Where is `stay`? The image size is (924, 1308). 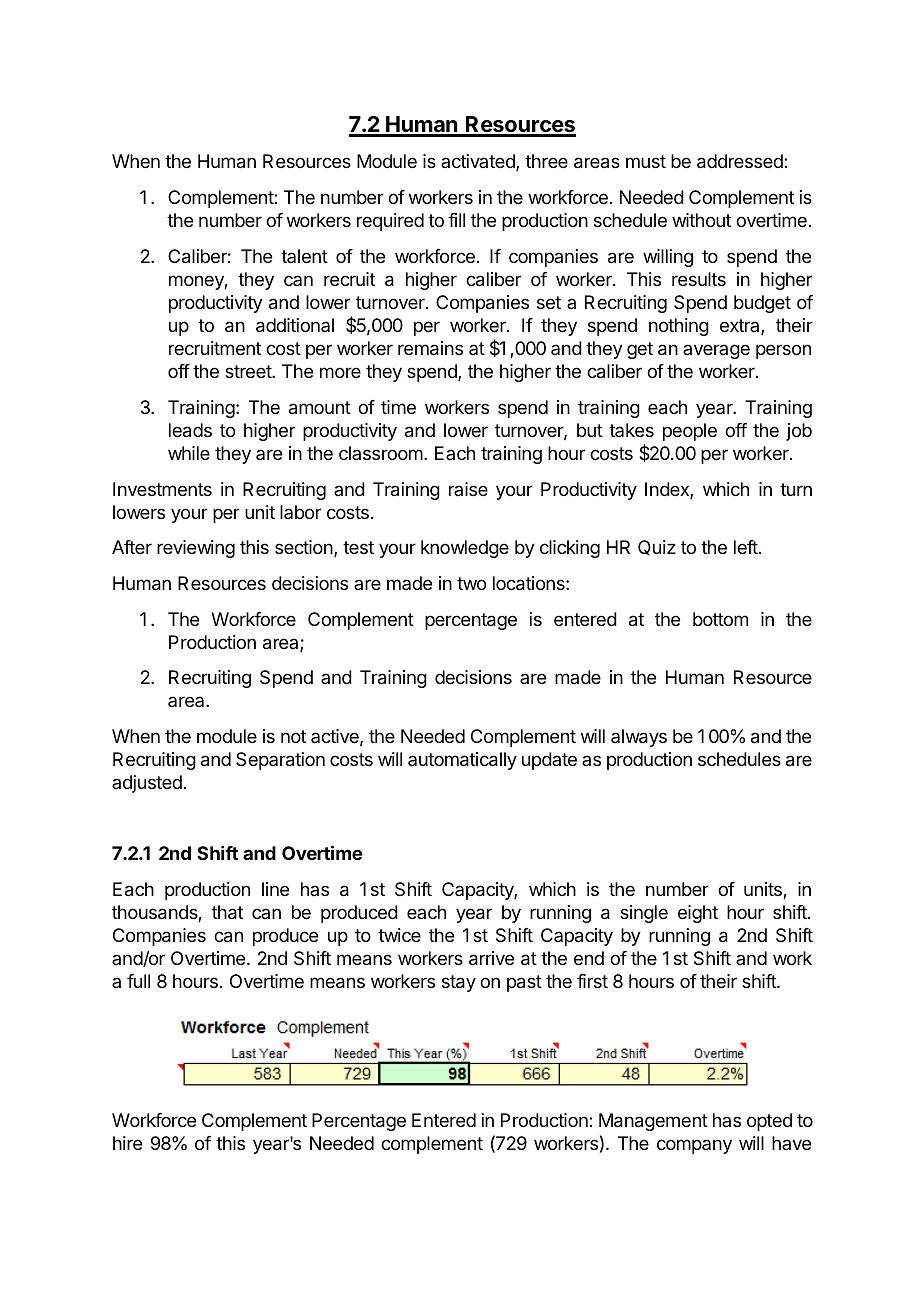 stay is located at coordinates (459, 983).
